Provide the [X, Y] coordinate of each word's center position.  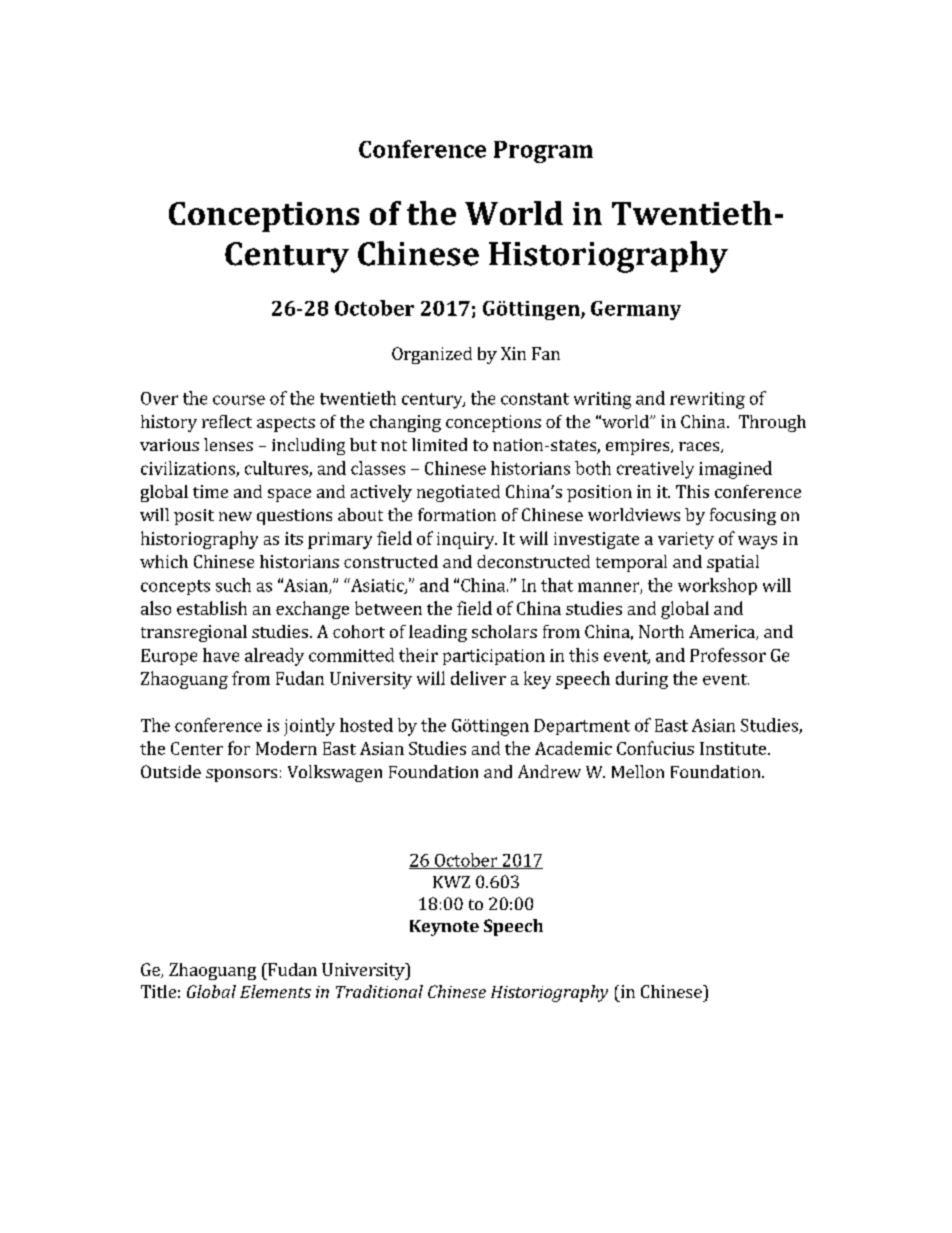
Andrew [549, 771]
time [210, 491]
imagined [735, 470]
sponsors [241, 775]
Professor [728, 655]
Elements [275, 991]
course [239, 400]
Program [543, 152]
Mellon [638, 771]
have [221, 655]
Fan [546, 353]
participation [494, 657]
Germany [636, 310]
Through [772, 423]
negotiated [458, 493]
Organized [432, 355]
